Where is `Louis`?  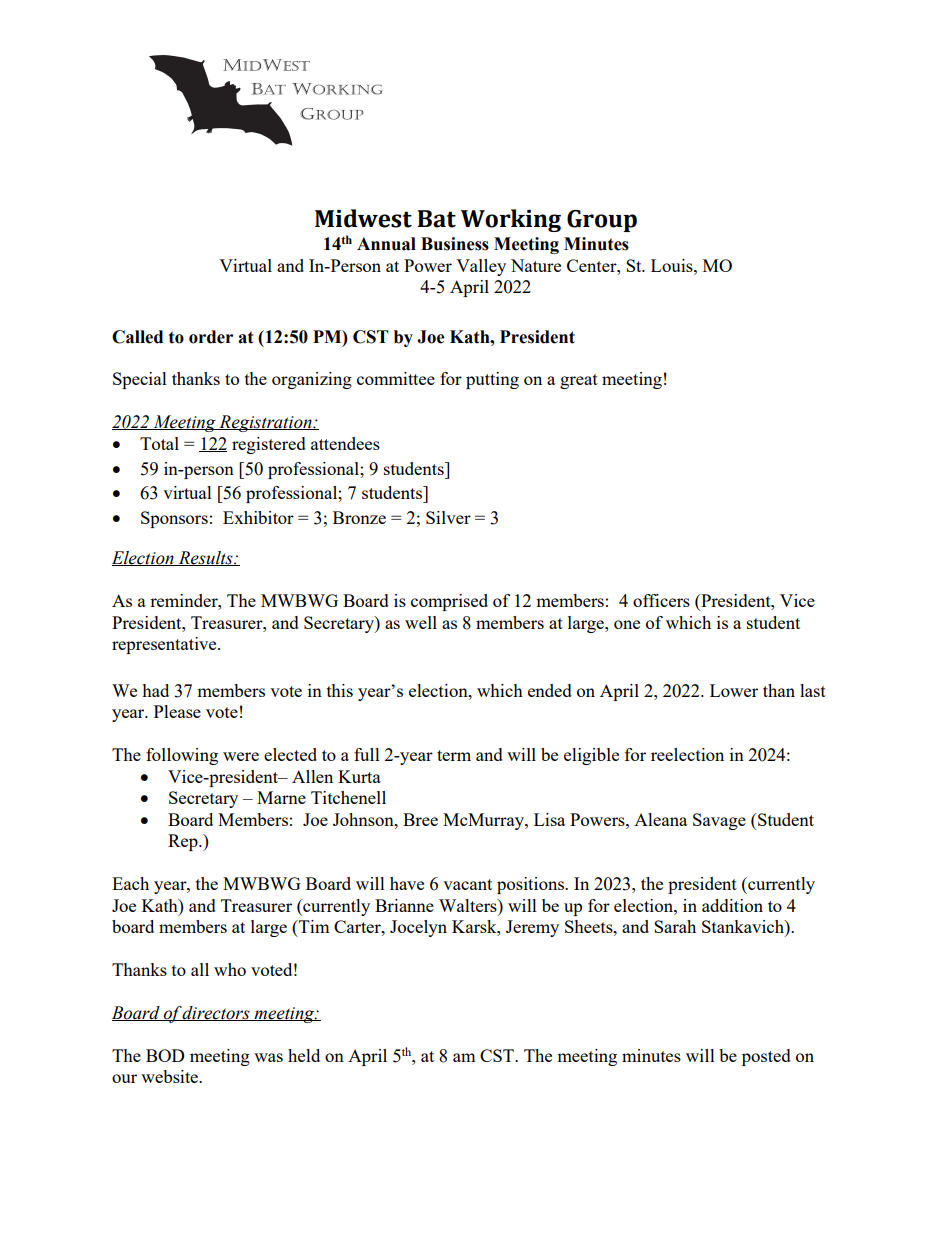 Louis is located at coordinates (673, 265).
